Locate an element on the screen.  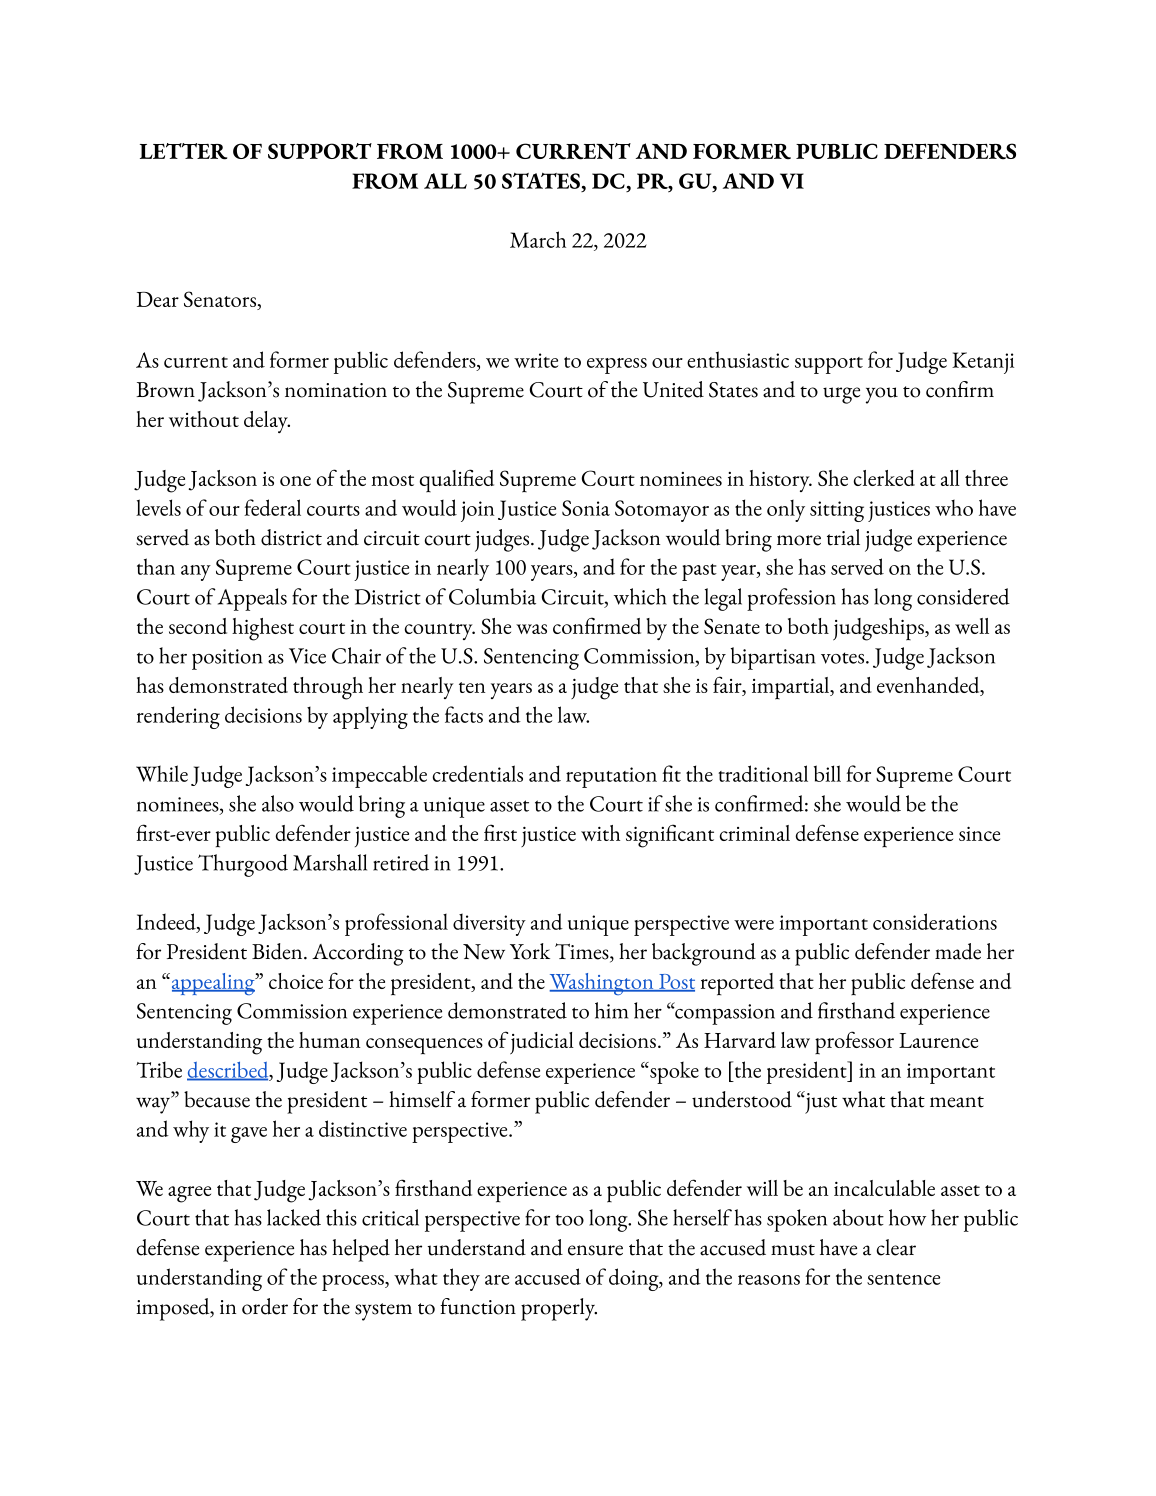
enthusiastic is located at coordinates (738, 359).
